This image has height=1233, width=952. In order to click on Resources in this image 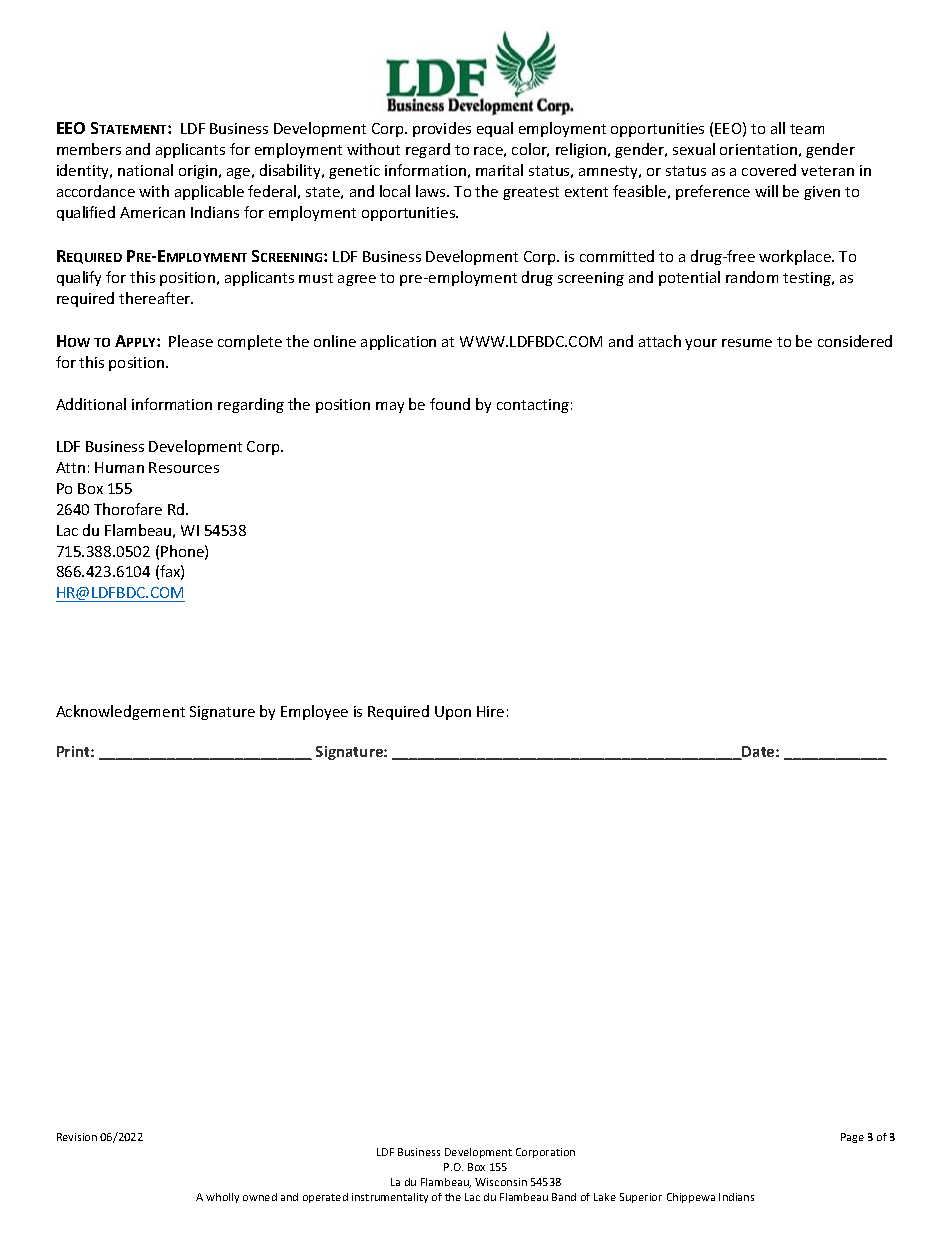, I will do `click(184, 467)`.
